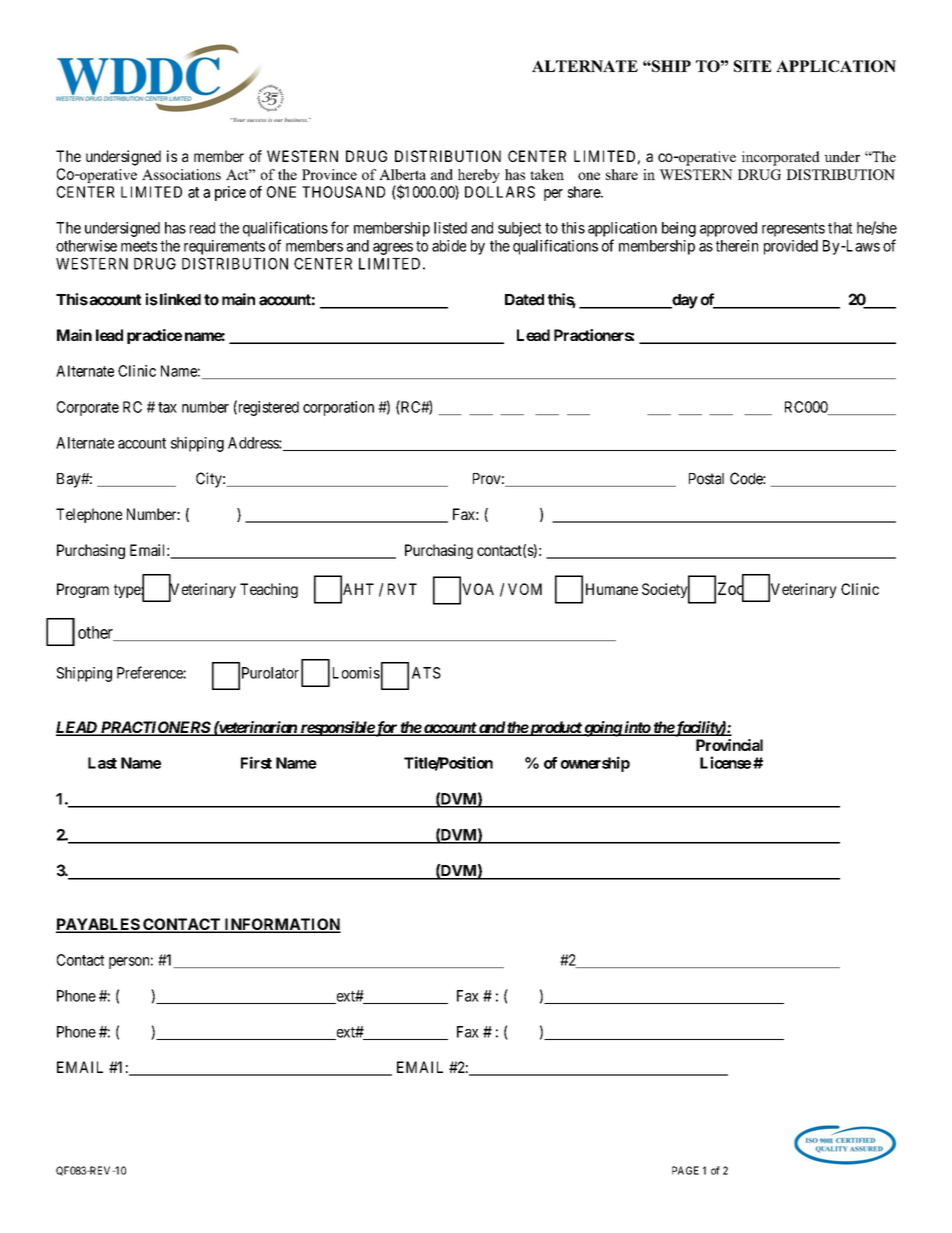  I want to click on Program, so click(83, 590).
